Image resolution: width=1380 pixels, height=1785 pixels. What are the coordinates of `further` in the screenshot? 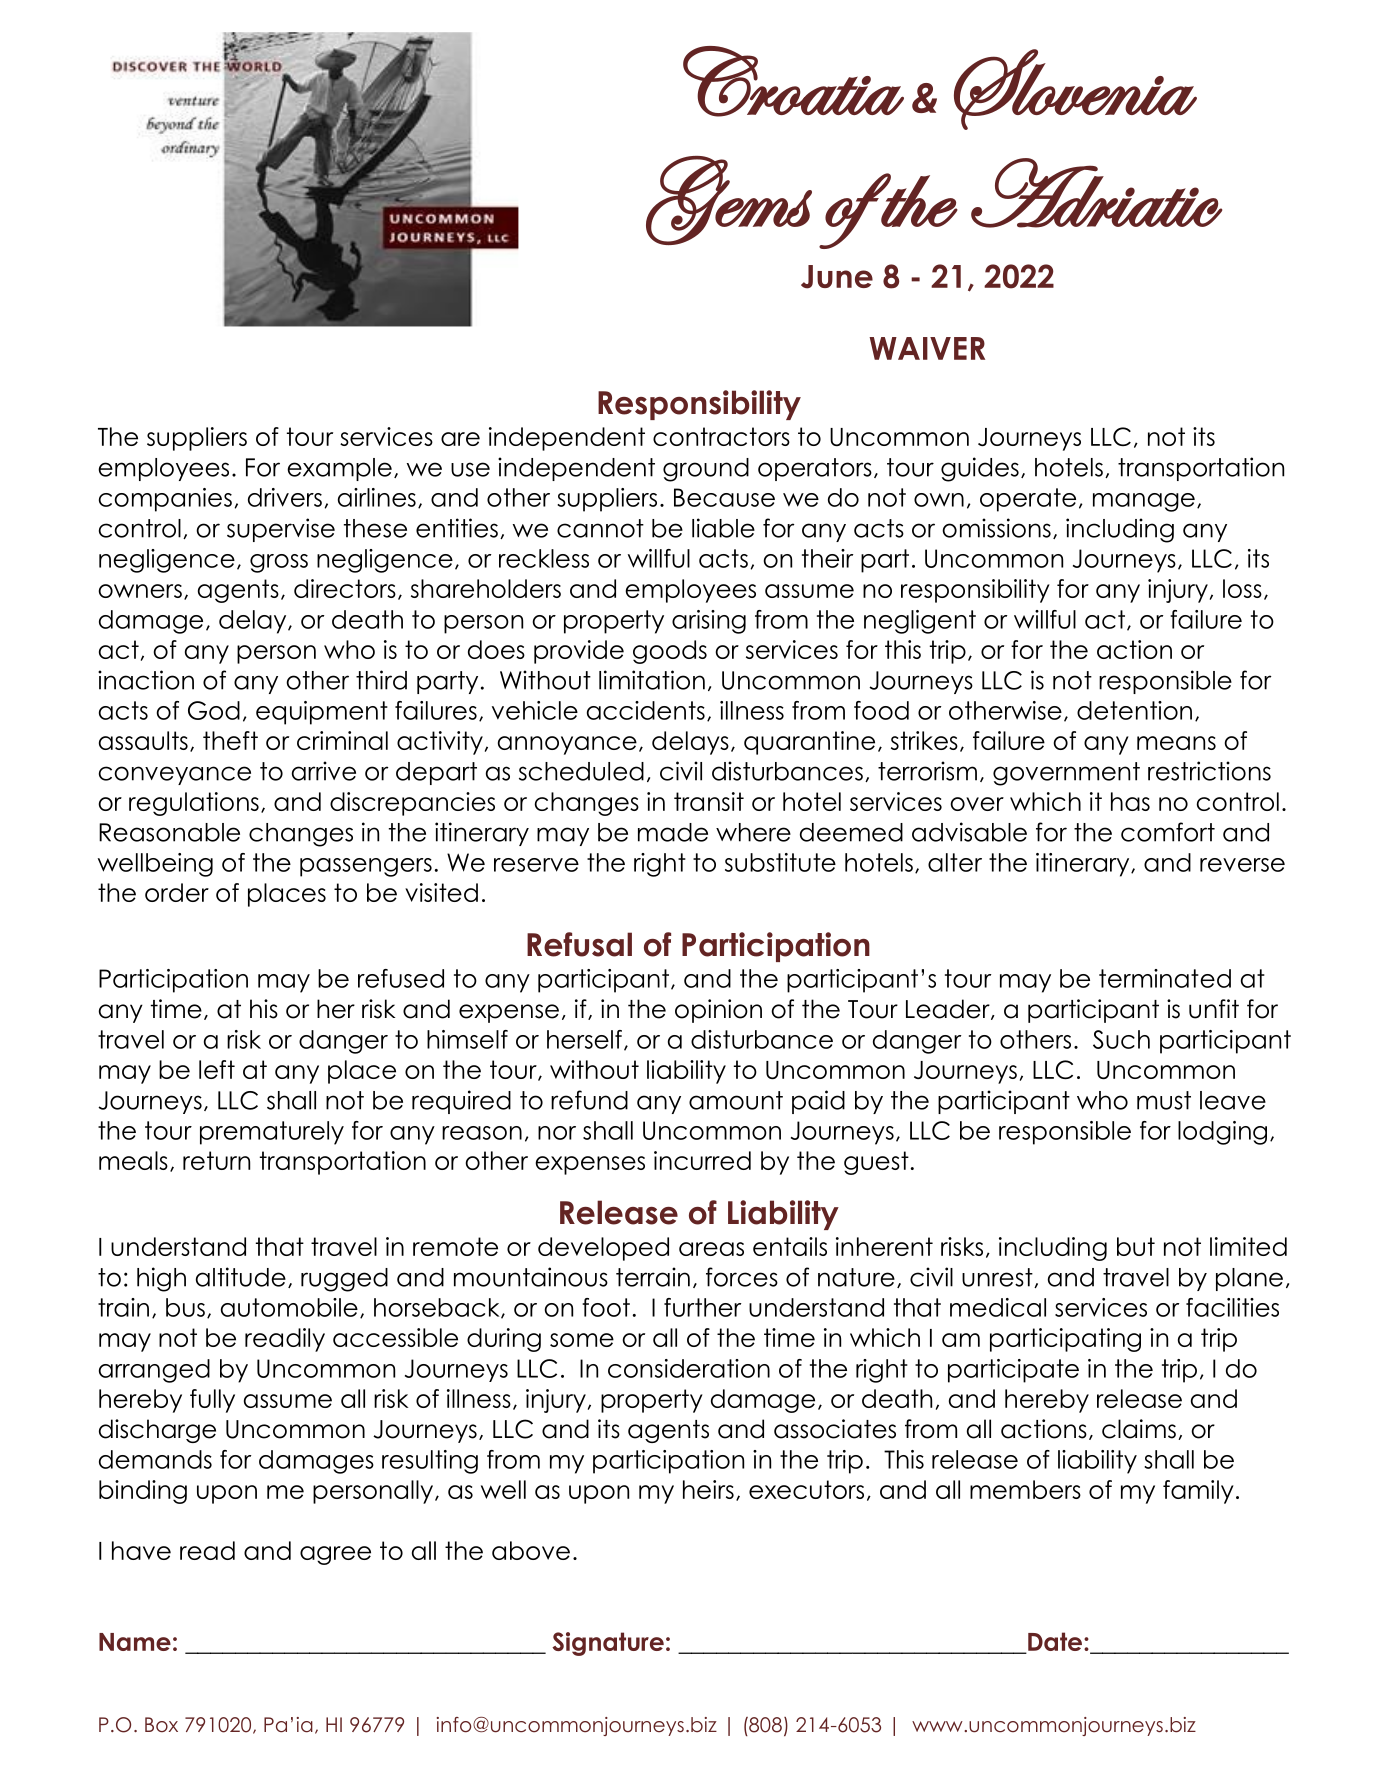 It's located at (703, 1307).
